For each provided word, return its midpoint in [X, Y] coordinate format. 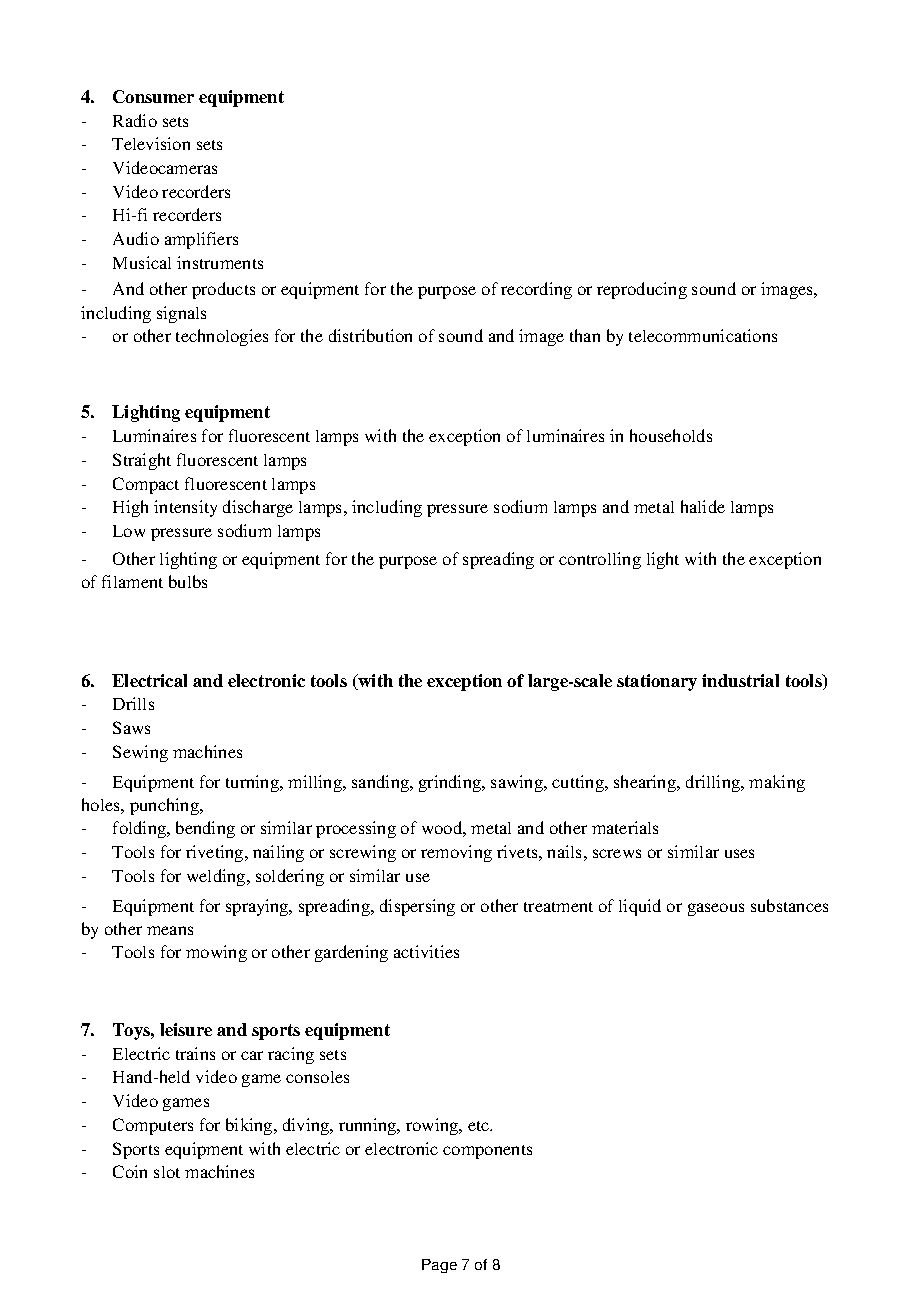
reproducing [642, 290]
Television [151, 143]
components [487, 1152]
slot [167, 1172]
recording [536, 290]
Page [439, 1266]
